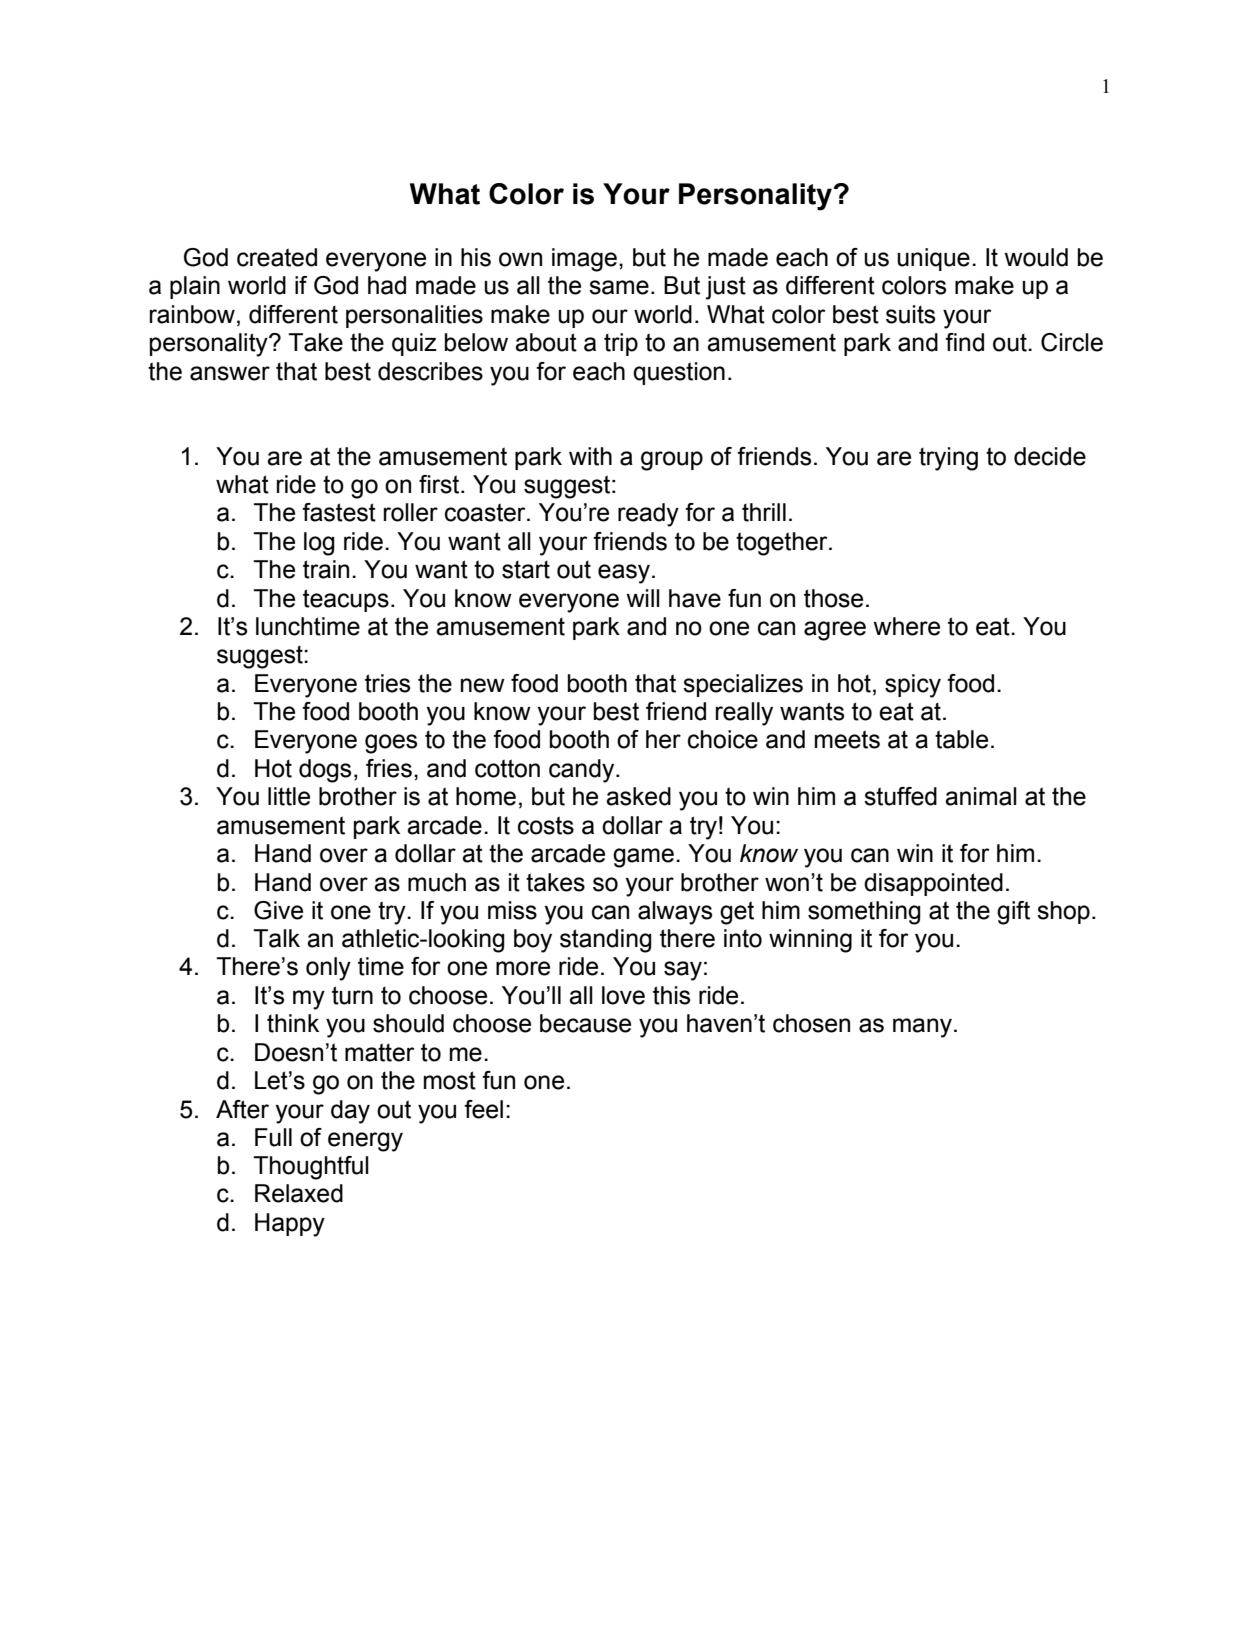  Describe the element at coordinates (933, 259) in the screenshot. I see `unique` at that location.
